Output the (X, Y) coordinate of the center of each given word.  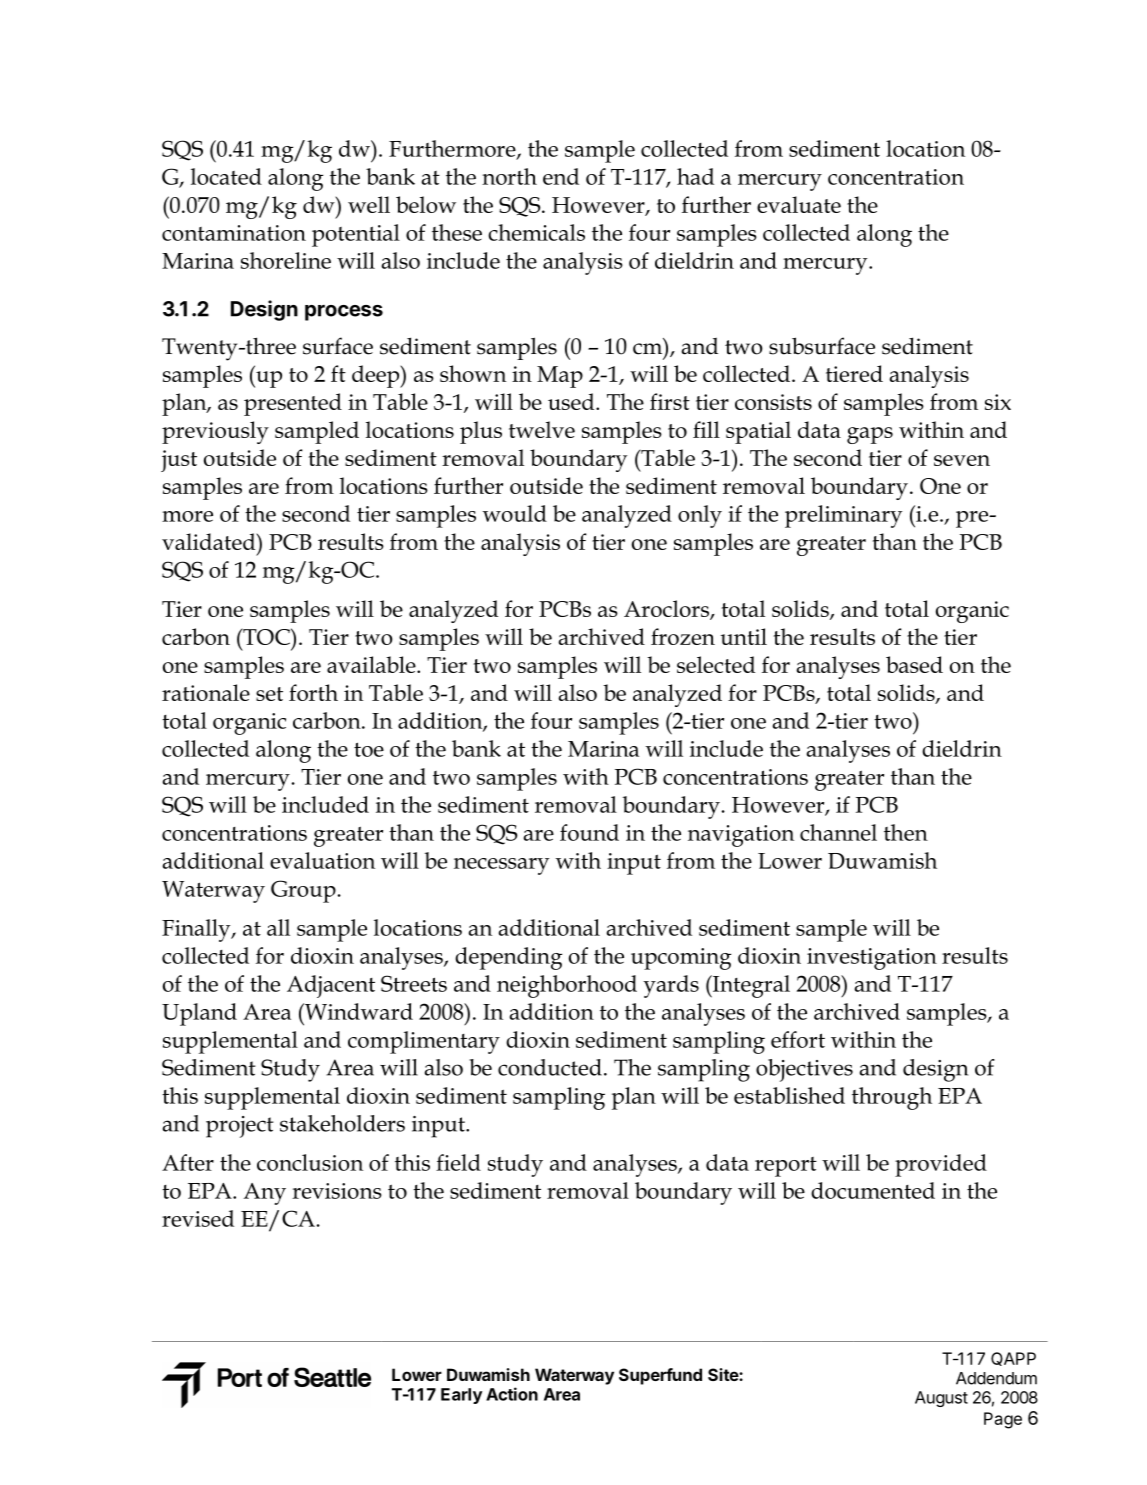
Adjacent (331, 986)
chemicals (536, 232)
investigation (872, 959)
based (914, 664)
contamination (234, 233)
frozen (683, 636)
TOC (266, 636)
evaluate (799, 204)
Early (461, 1396)
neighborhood (567, 986)
